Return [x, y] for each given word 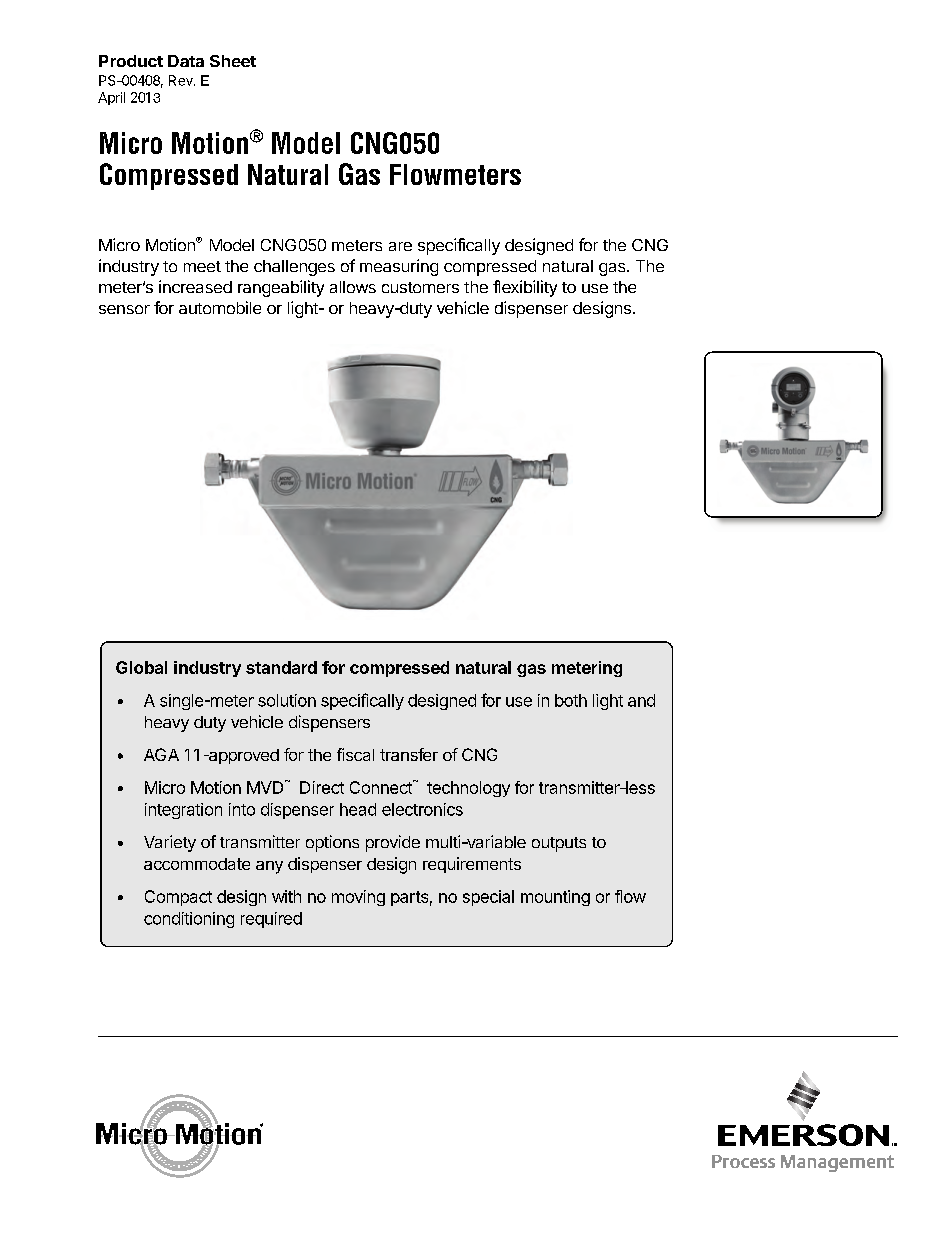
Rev [182, 80]
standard [281, 667]
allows [353, 287]
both [571, 700]
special [488, 898]
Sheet [233, 61]
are [400, 246]
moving [358, 898]
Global [141, 667]
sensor [124, 309]
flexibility [525, 288]
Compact [178, 898]
